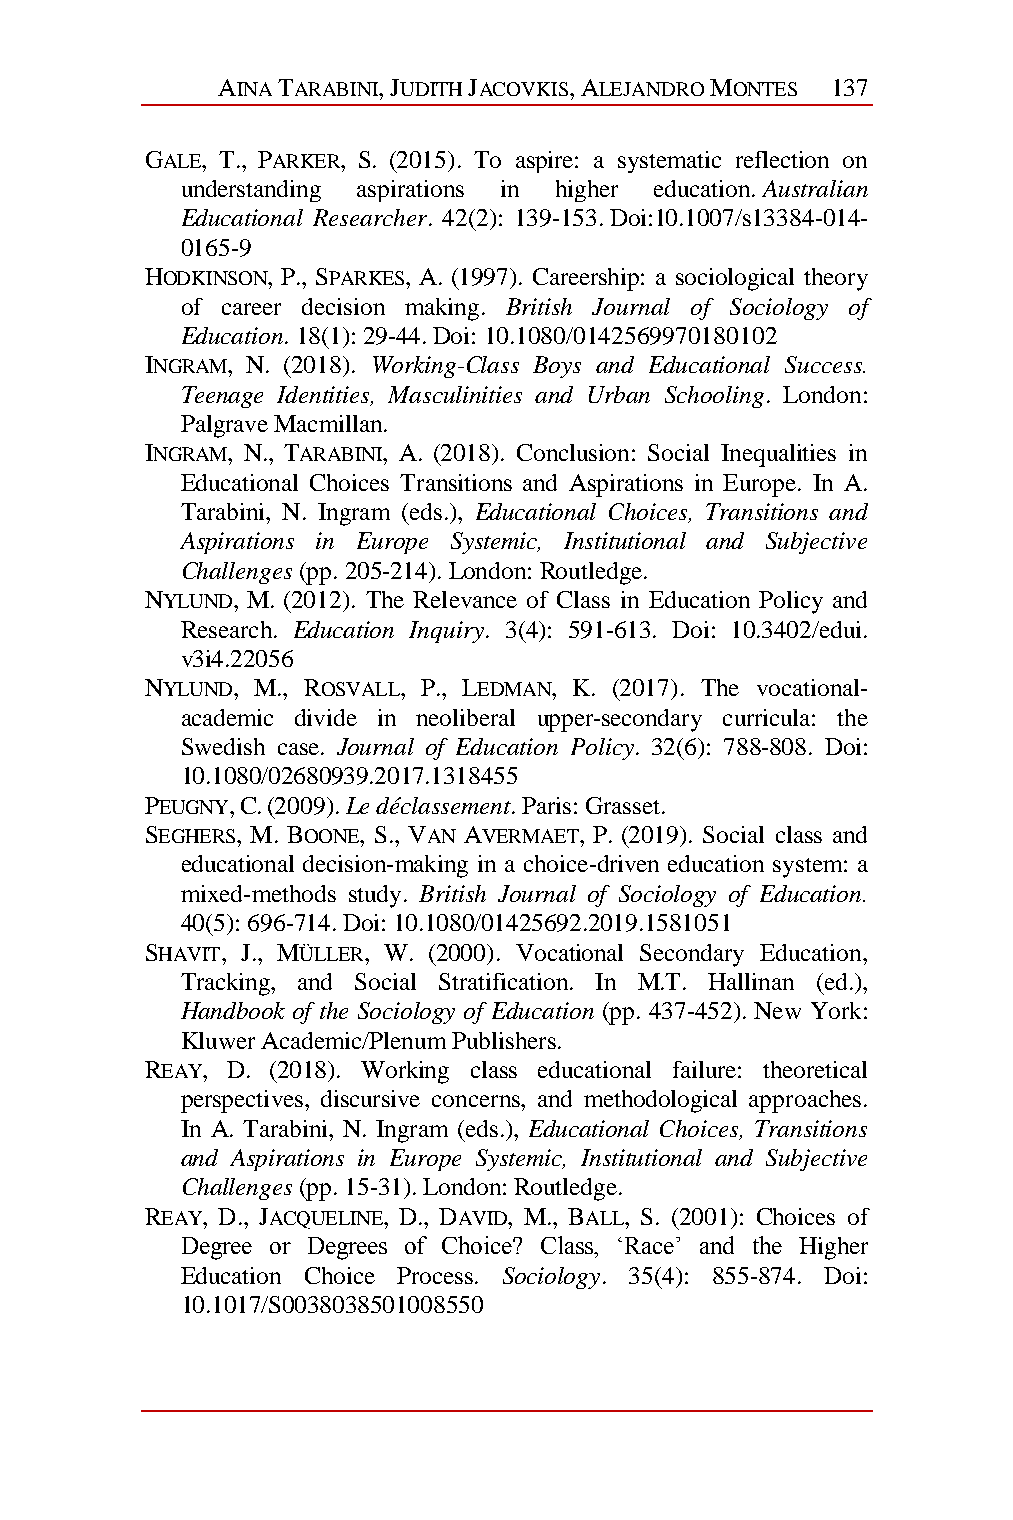 This screenshot has width=1013, height=1520. Describe the element at coordinates (782, 159) in the screenshot. I see `reflection` at that location.
